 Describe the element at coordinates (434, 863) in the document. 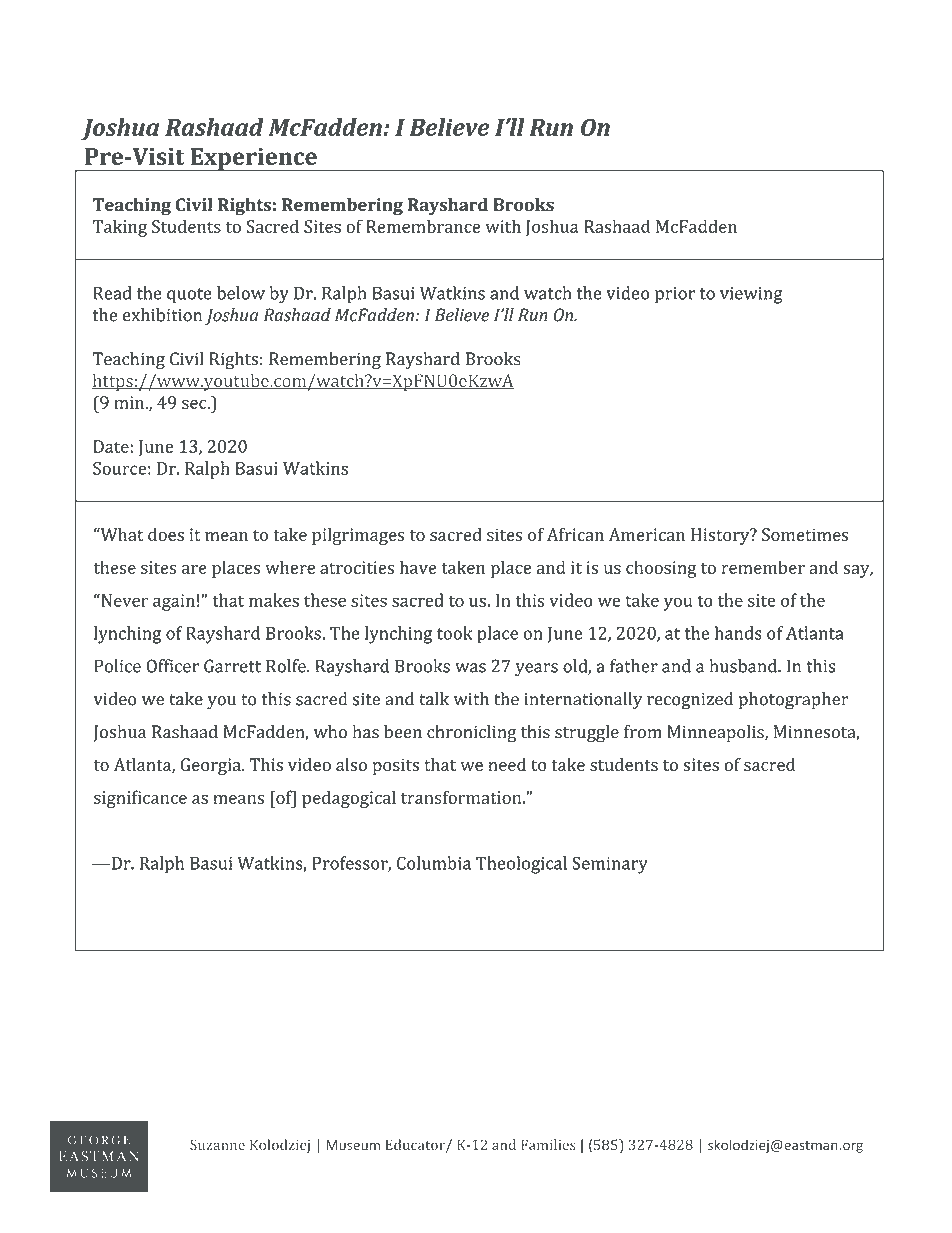

I see `Columbia` at that location.
